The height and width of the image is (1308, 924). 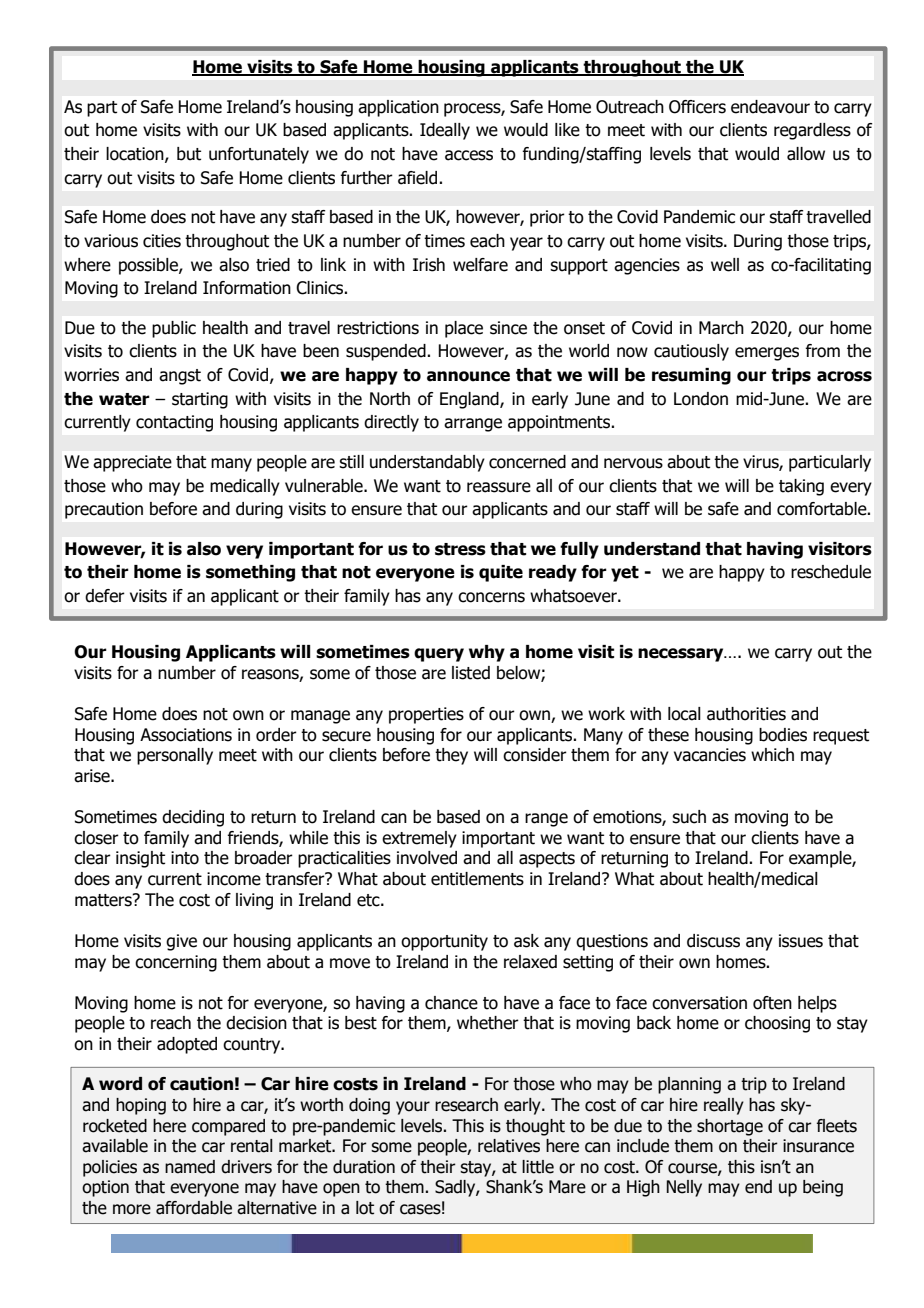 What do you see at coordinates (689, 817) in the image?
I see `such` at bounding box center [689, 817].
